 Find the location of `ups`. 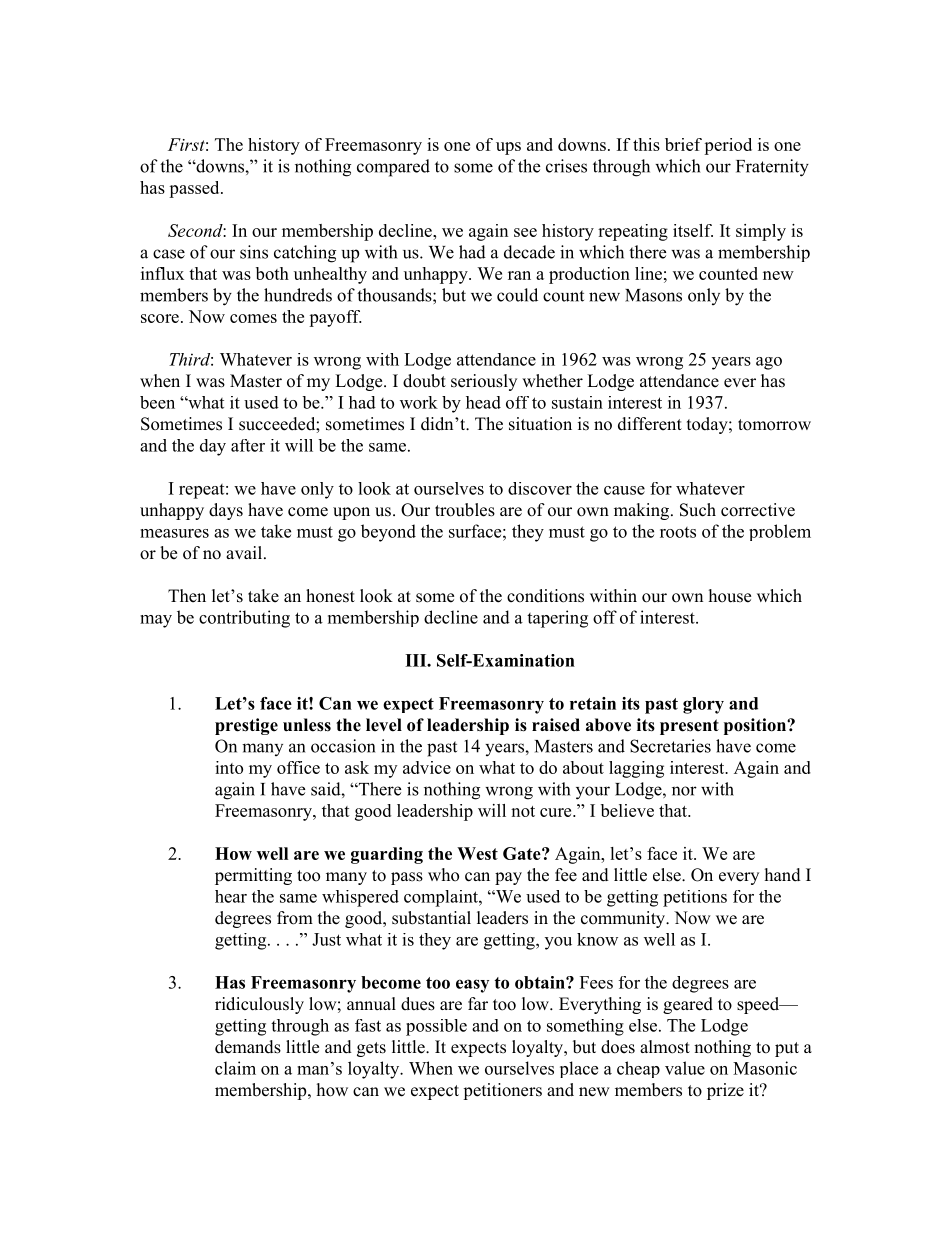

ups is located at coordinates (508, 148).
